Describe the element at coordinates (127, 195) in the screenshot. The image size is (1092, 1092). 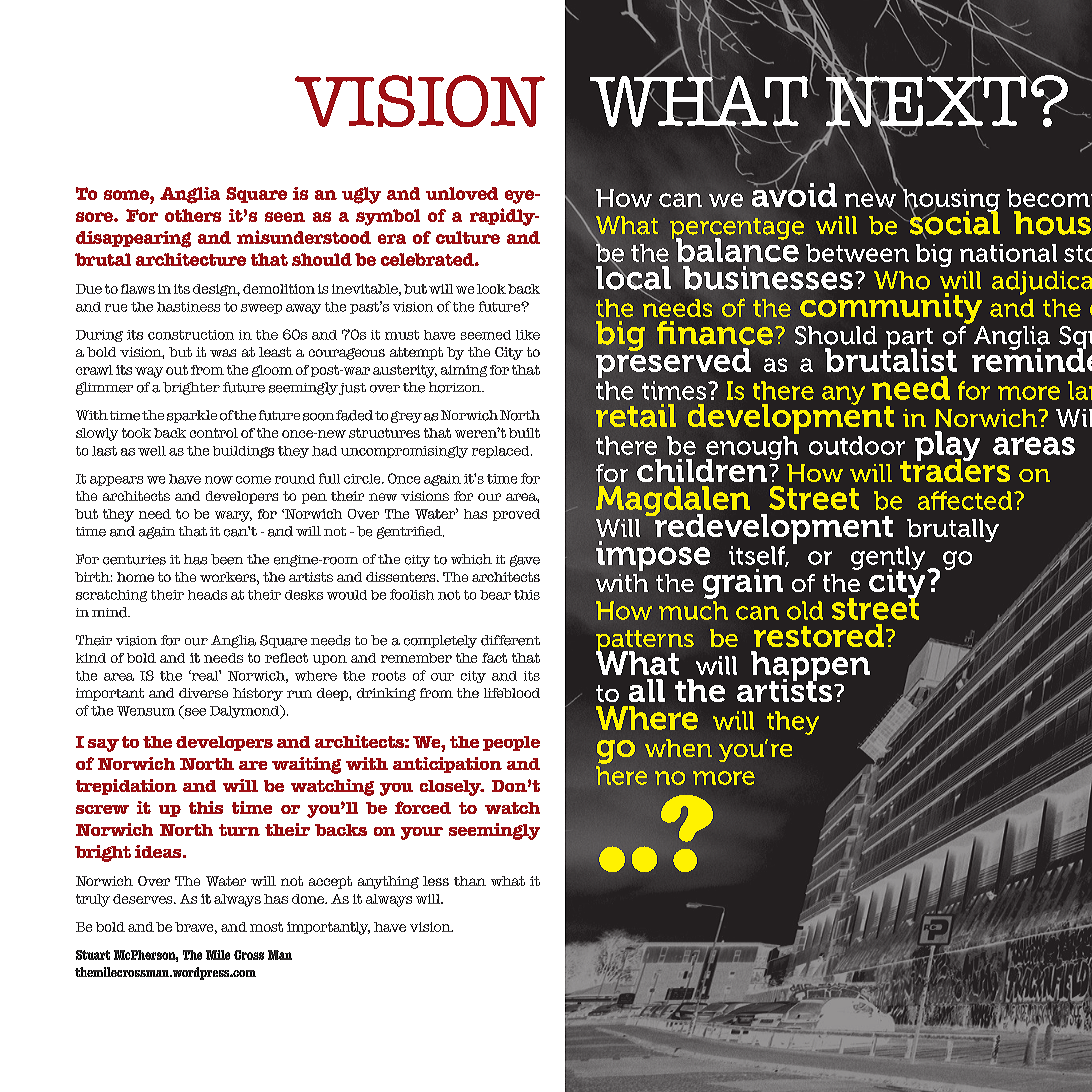
I see `some` at that location.
